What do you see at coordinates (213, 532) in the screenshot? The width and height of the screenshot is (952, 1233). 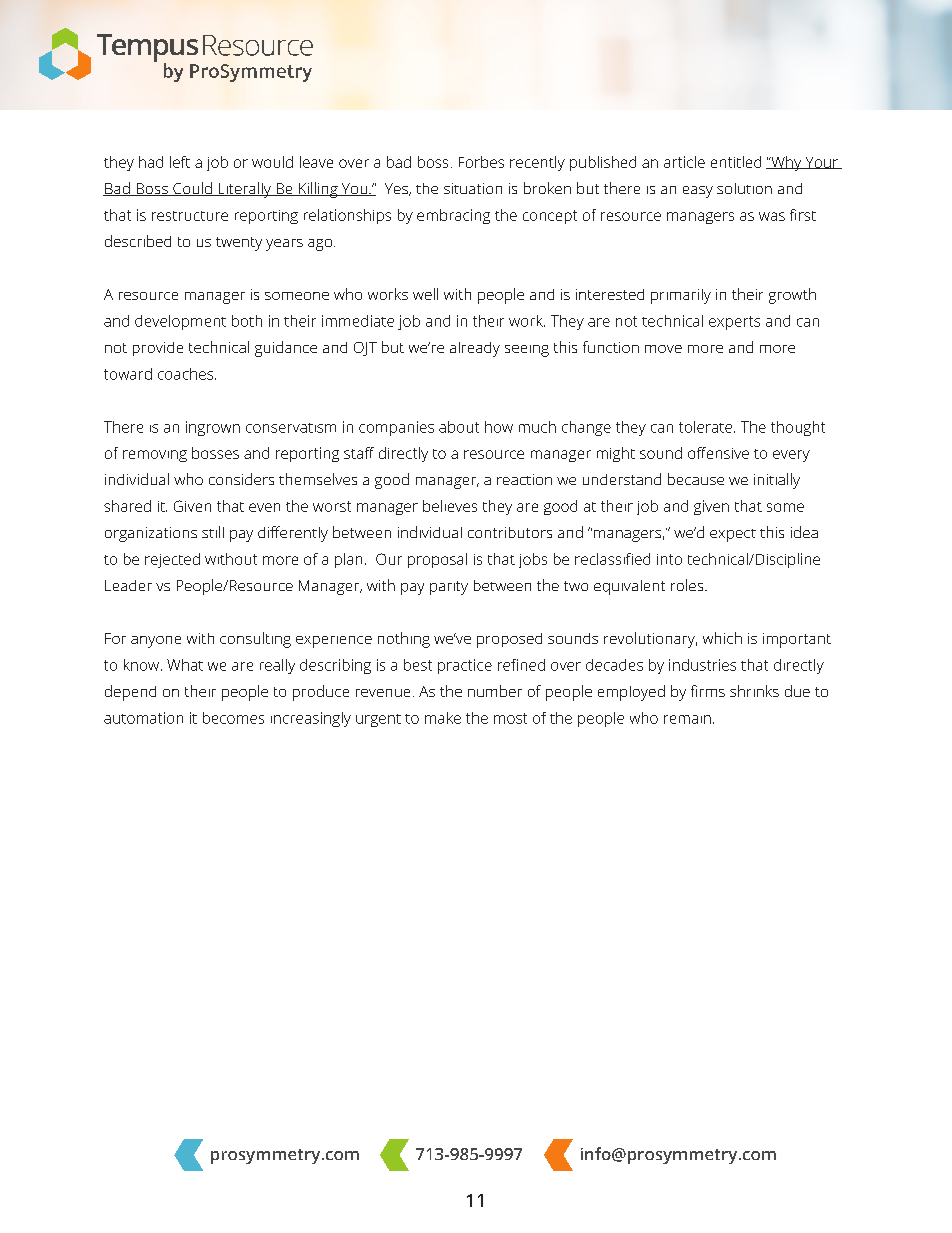 I see `still` at bounding box center [213, 532].
